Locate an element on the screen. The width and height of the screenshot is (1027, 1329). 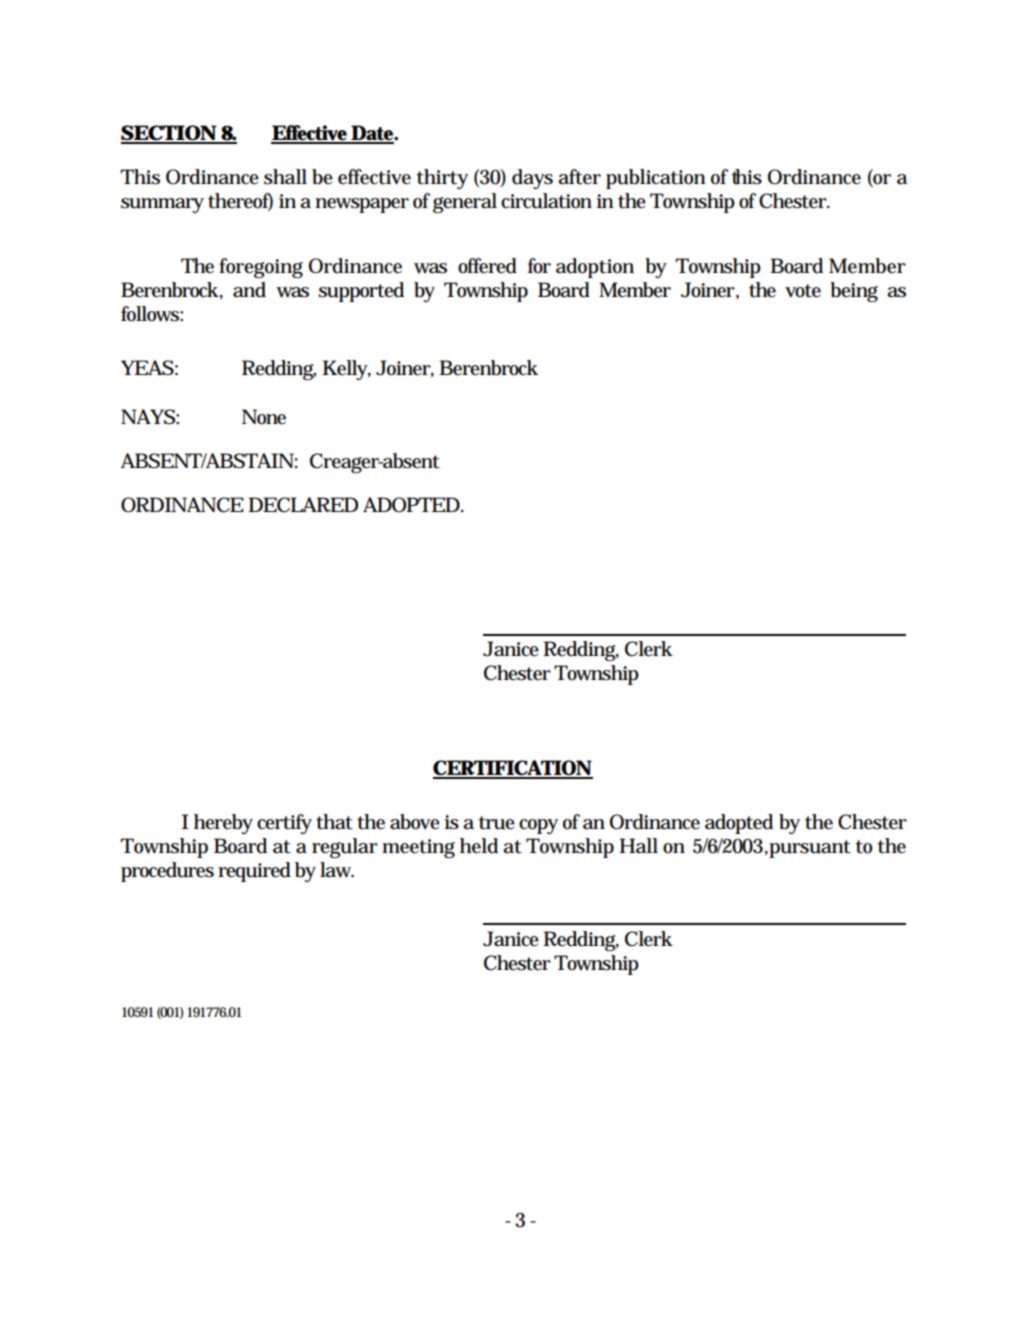
vote is located at coordinates (803, 291).
